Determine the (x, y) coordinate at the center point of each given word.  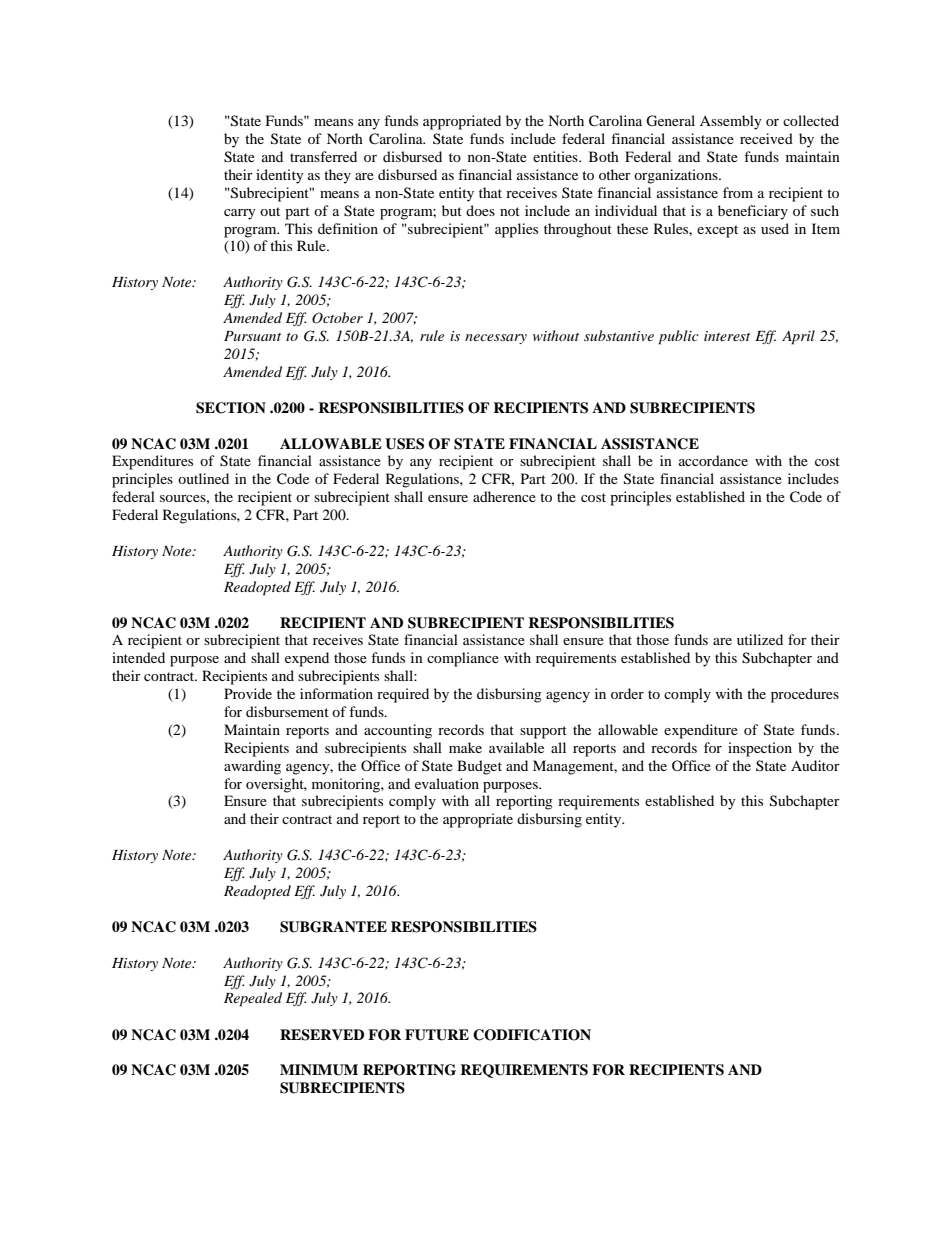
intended (138, 657)
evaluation (447, 783)
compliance (463, 659)
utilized (760, 639)
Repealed (253, 999)
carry (240, 214)
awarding (252, 767)
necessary (496, 339)
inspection (760, 749)
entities (556, 156)
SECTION (231, 408)
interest (727, 336)
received (766, 138)
